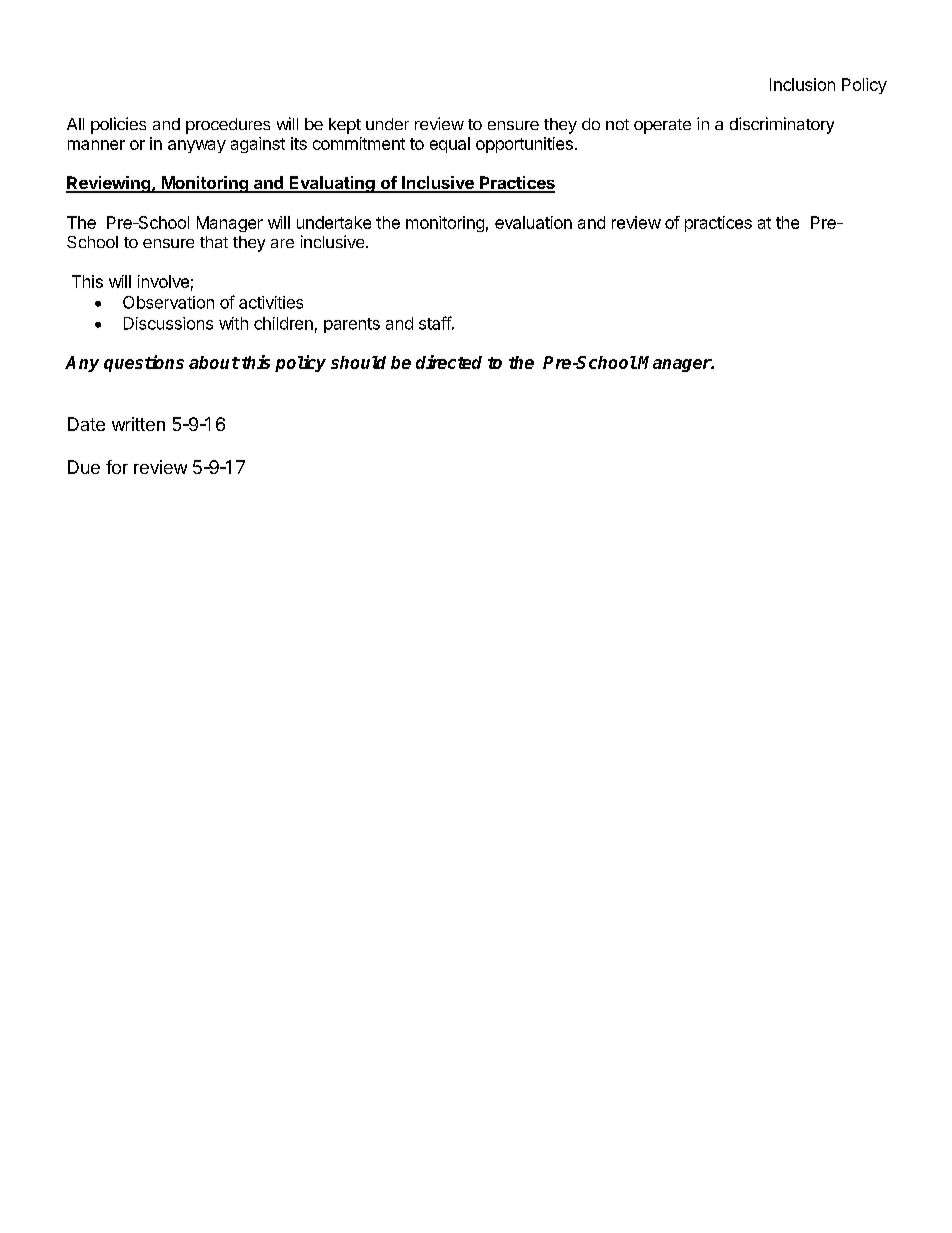 Image resolution: width=952 pixels, height=1233 pixels. Describe the element at coordinates (214, 242) in the screenshot. I see `that` at that location.
